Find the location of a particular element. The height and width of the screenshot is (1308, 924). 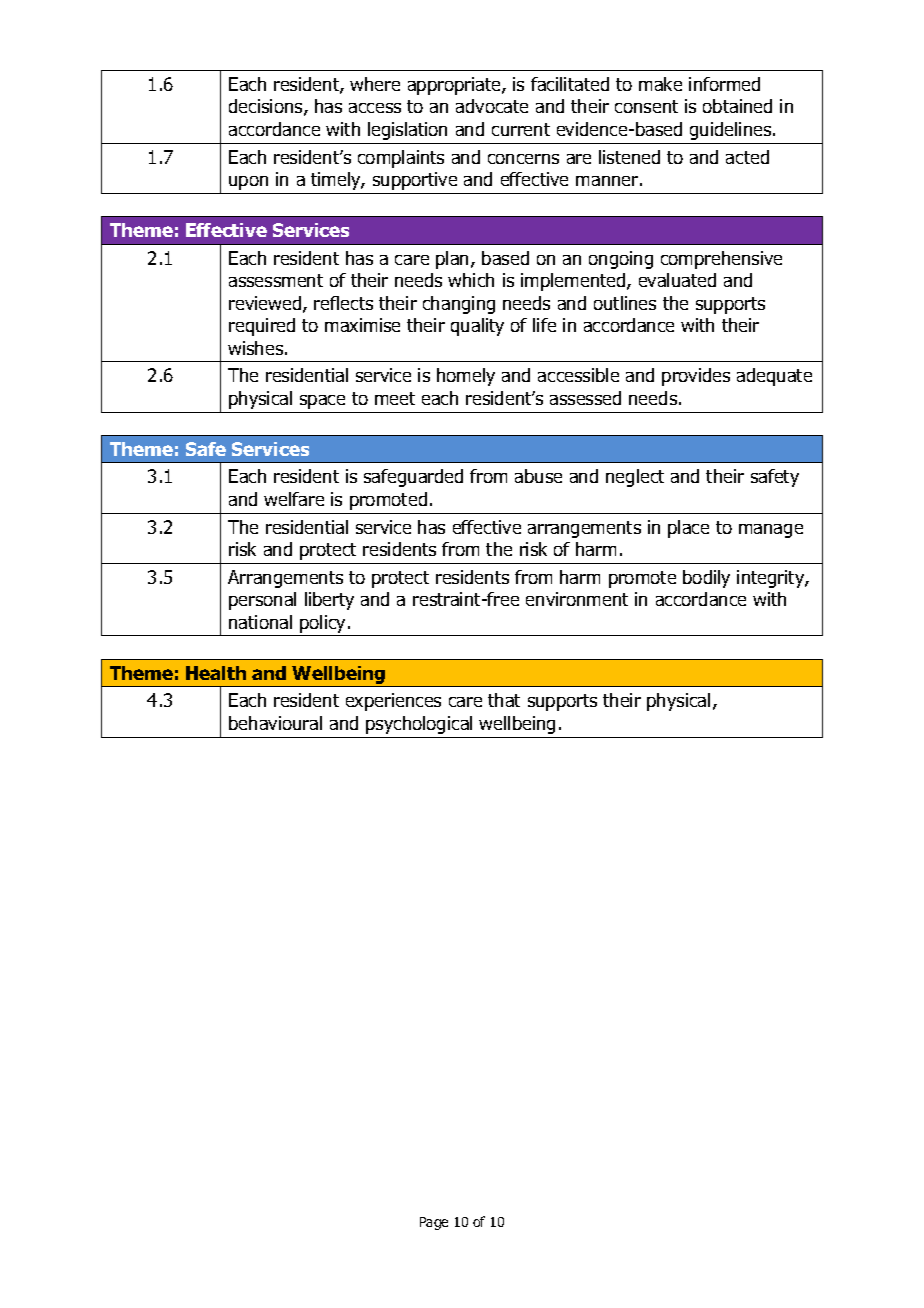

that is located at coordinates (504, 700).
